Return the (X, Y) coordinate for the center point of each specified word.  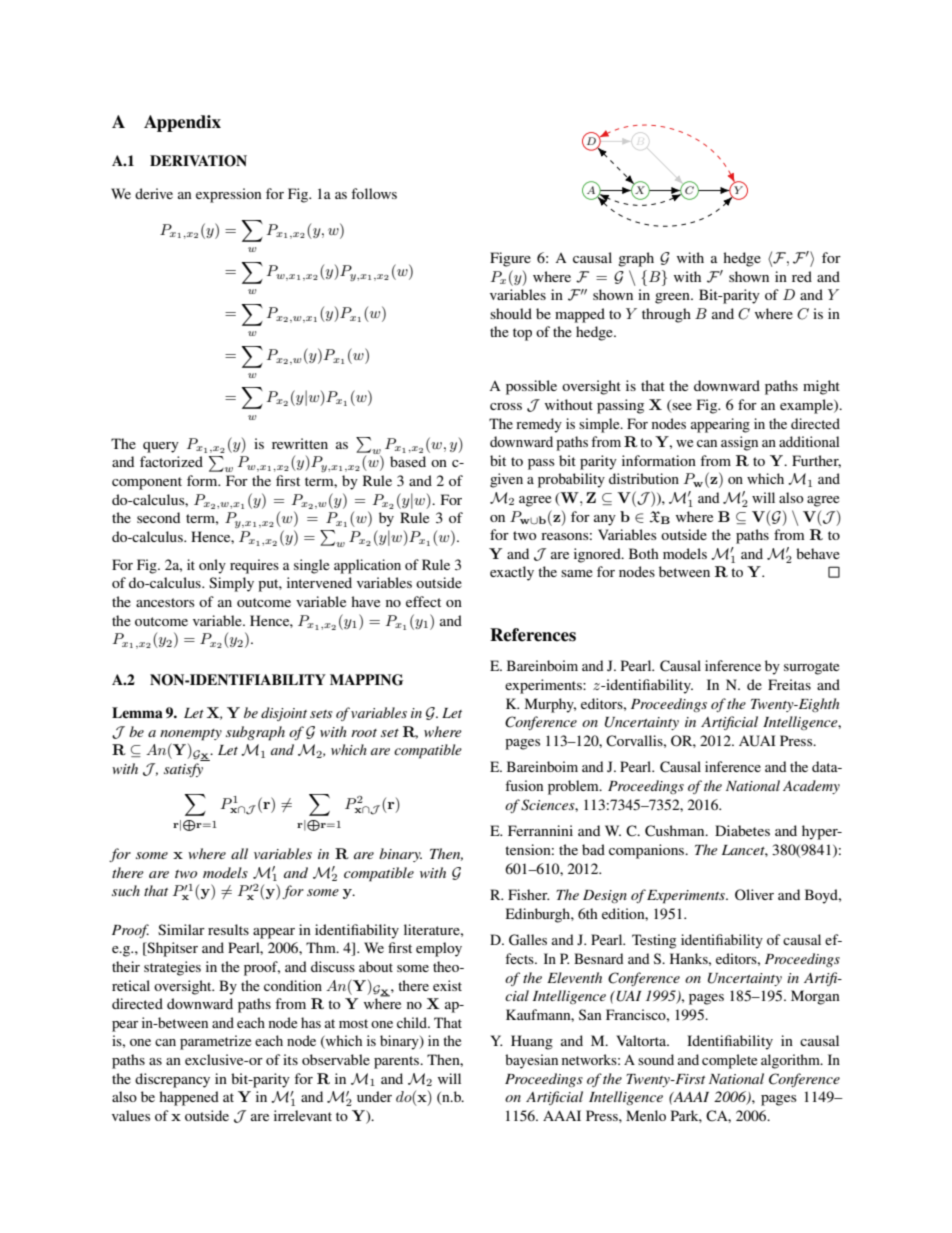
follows (374, 193)
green (673, 298)
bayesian (531, 1061)
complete (729, 1061)
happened (189, 1098)
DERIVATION (198, 161)
